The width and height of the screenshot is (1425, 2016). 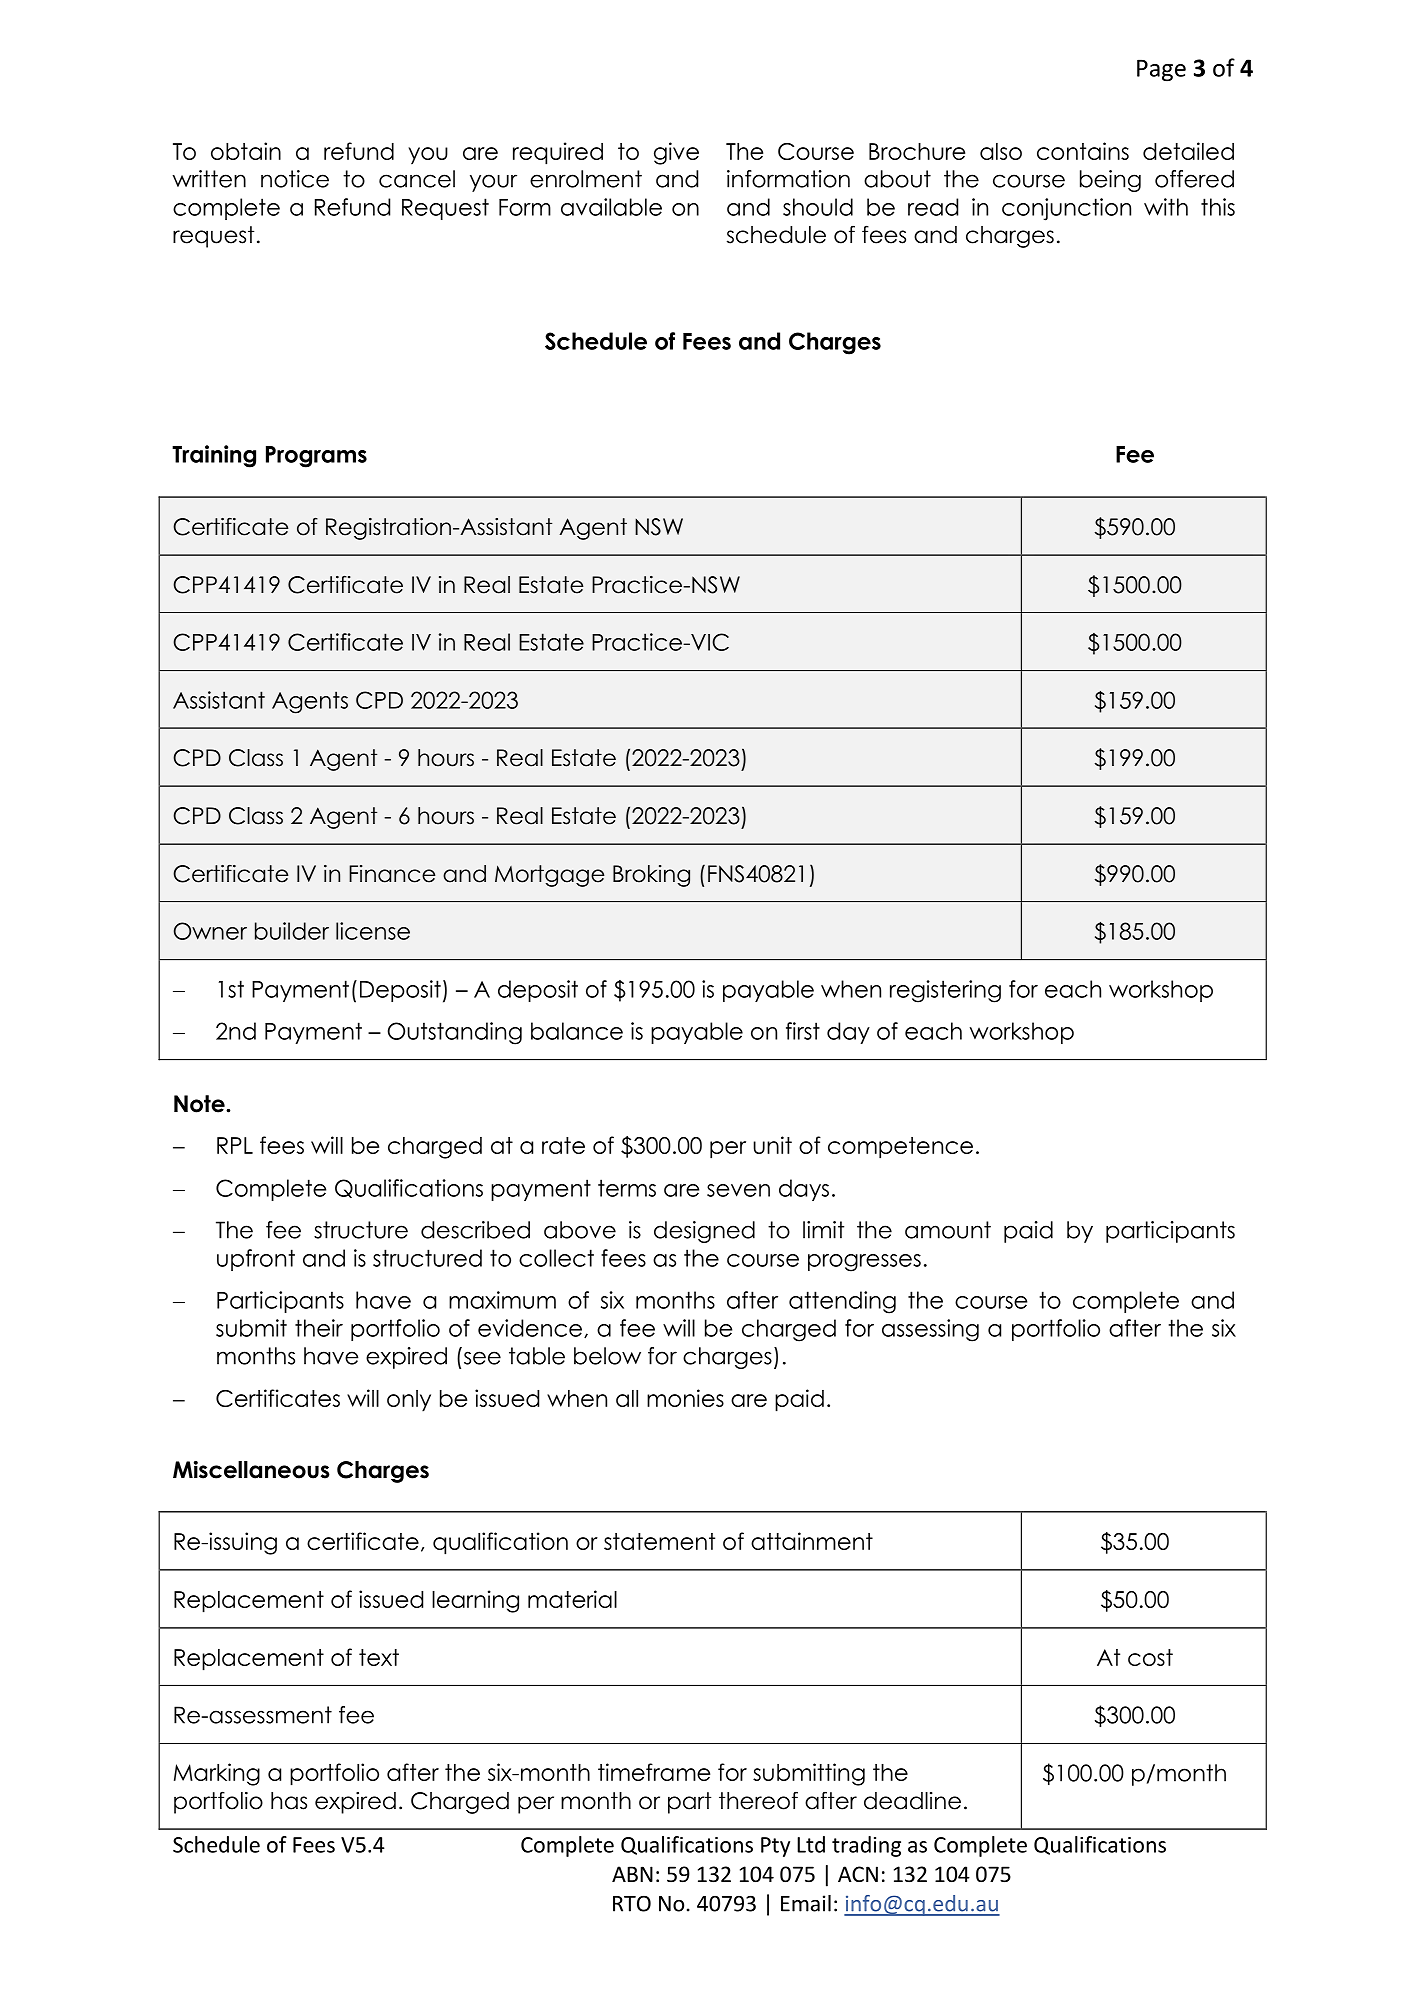 I want to click on has, so click(x=289, y=1801).
